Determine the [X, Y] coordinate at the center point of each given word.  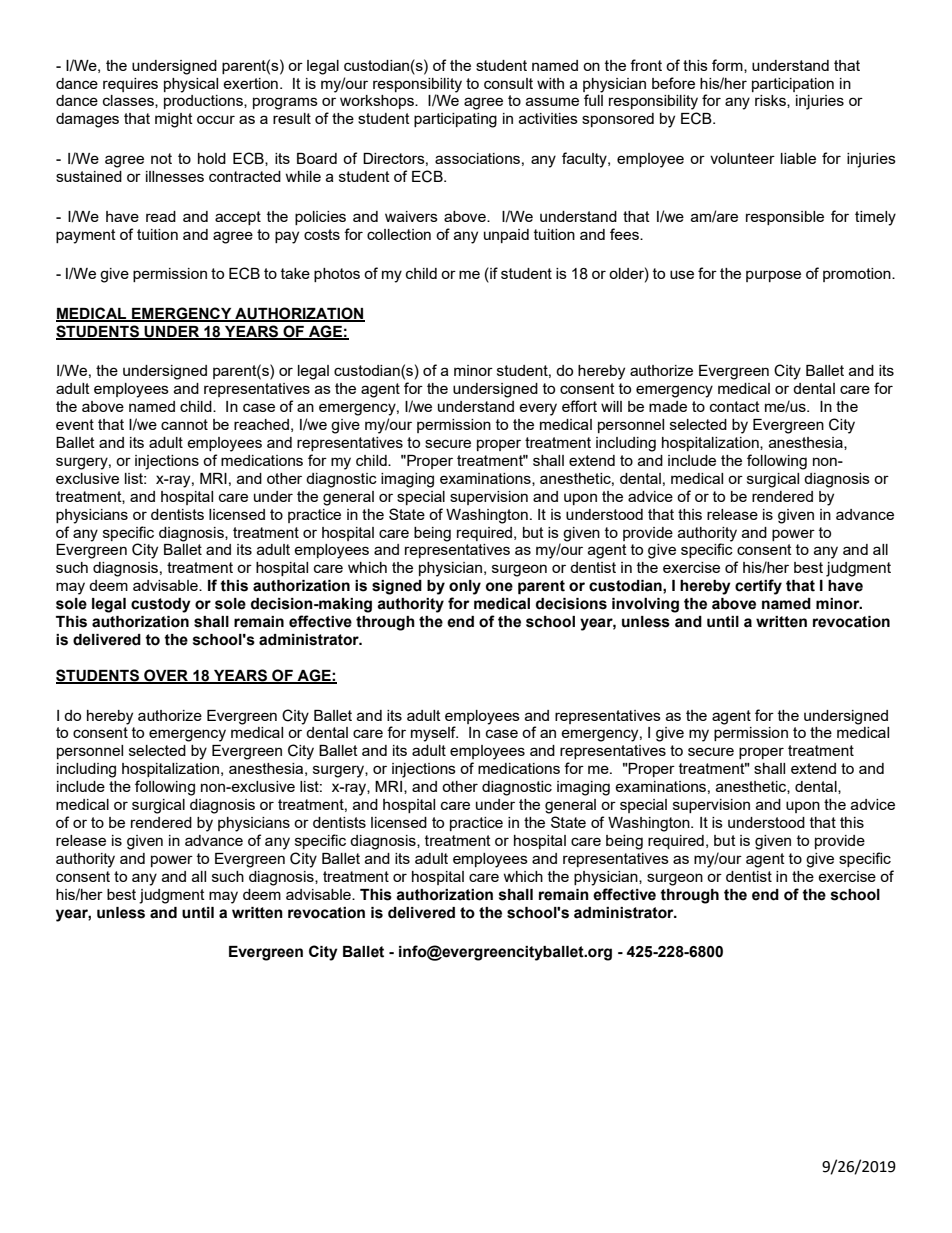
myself [434, 734]
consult [508, 83]
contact [735, 406]
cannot [184, 424]
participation [793, 85]
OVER [166, 676]
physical [191, 85]
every [538, 409]
